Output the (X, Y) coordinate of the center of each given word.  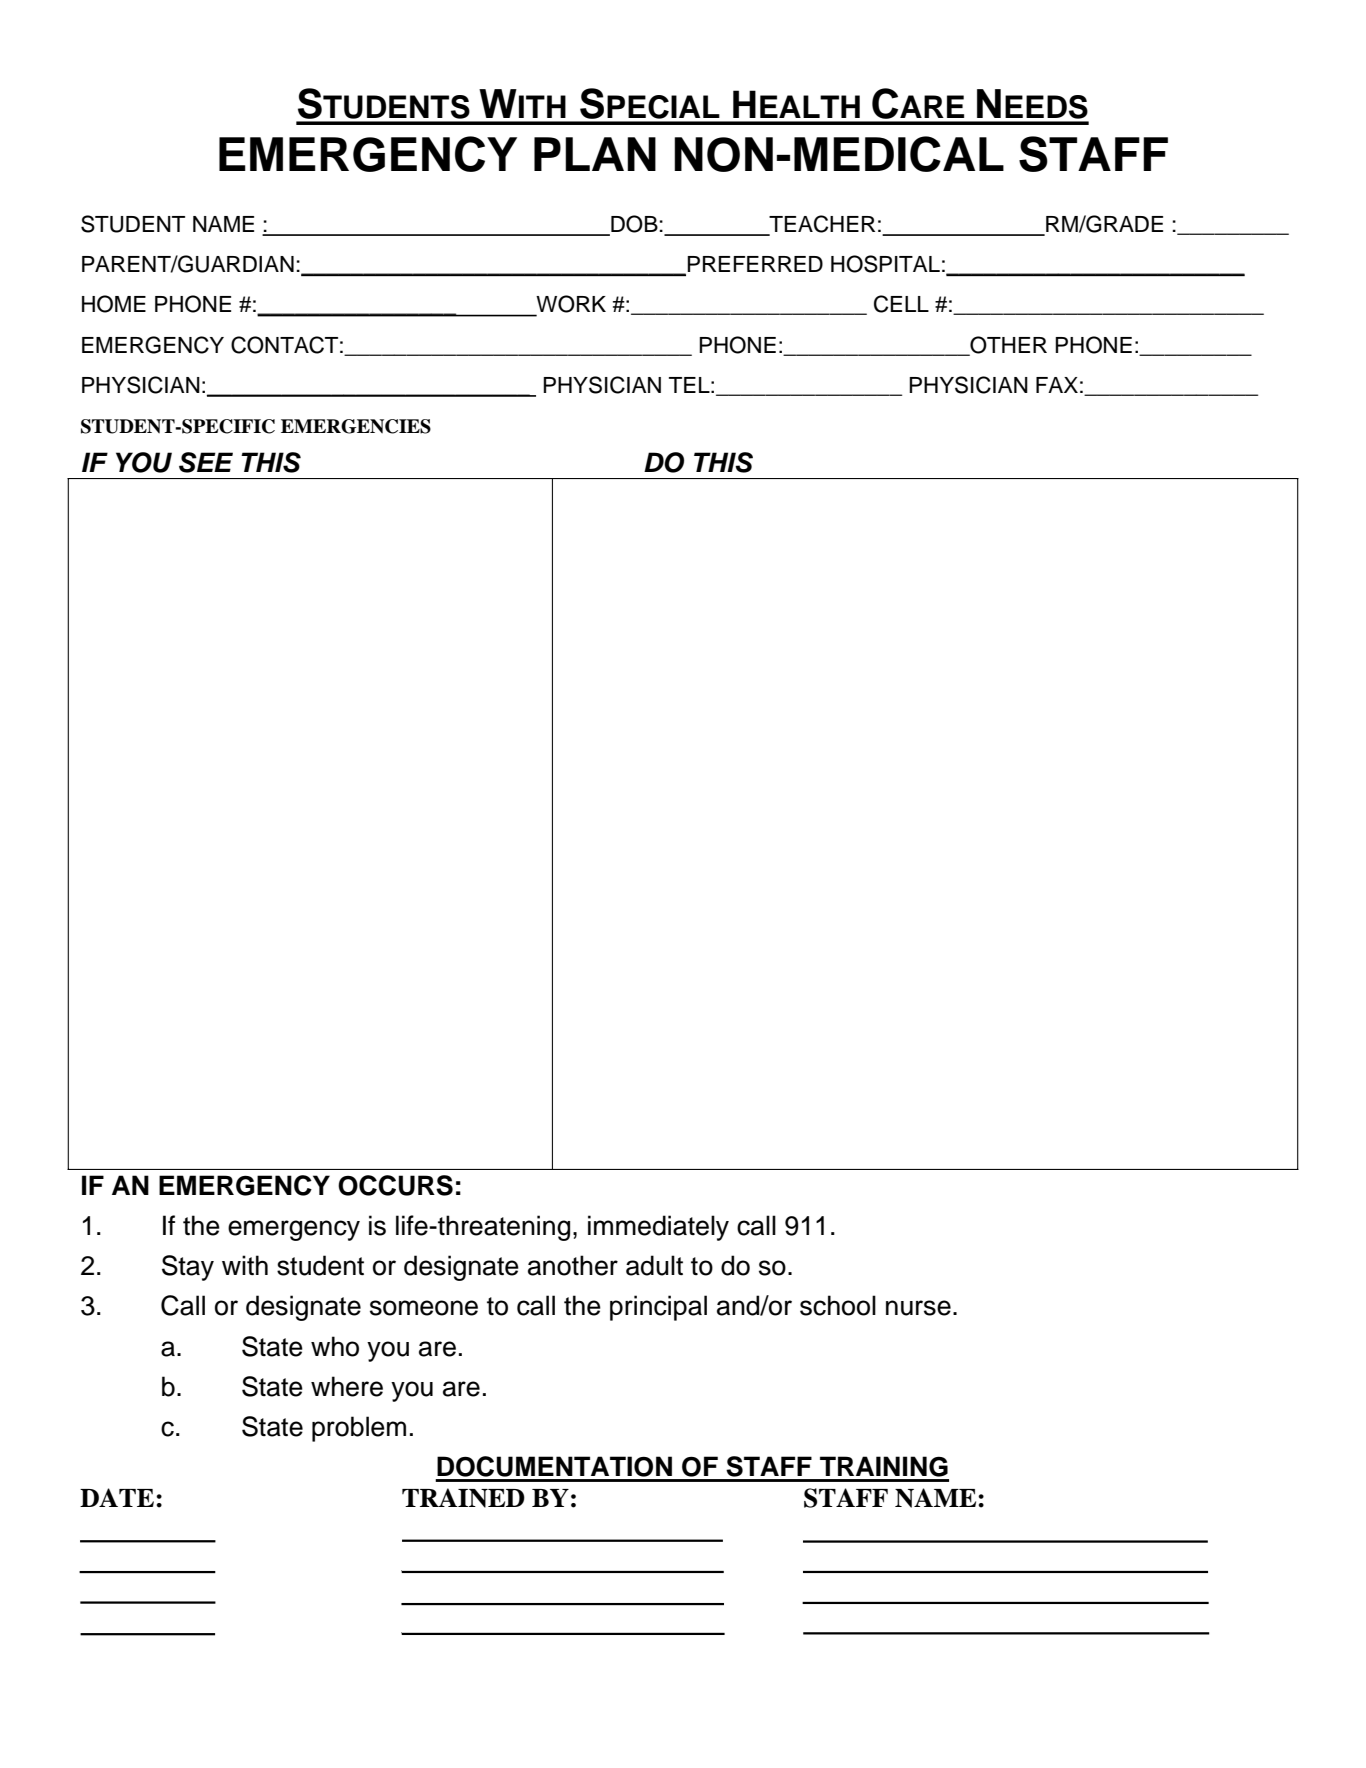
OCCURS (395, 1185)
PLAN (595, 154)
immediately (658, 1228)
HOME (114, 304)
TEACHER (821, 225)
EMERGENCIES (356, 426)
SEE (206, 462)
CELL (901, 304)
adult (654, 1265)
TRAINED (463, 1498)
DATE (118, 1497)
